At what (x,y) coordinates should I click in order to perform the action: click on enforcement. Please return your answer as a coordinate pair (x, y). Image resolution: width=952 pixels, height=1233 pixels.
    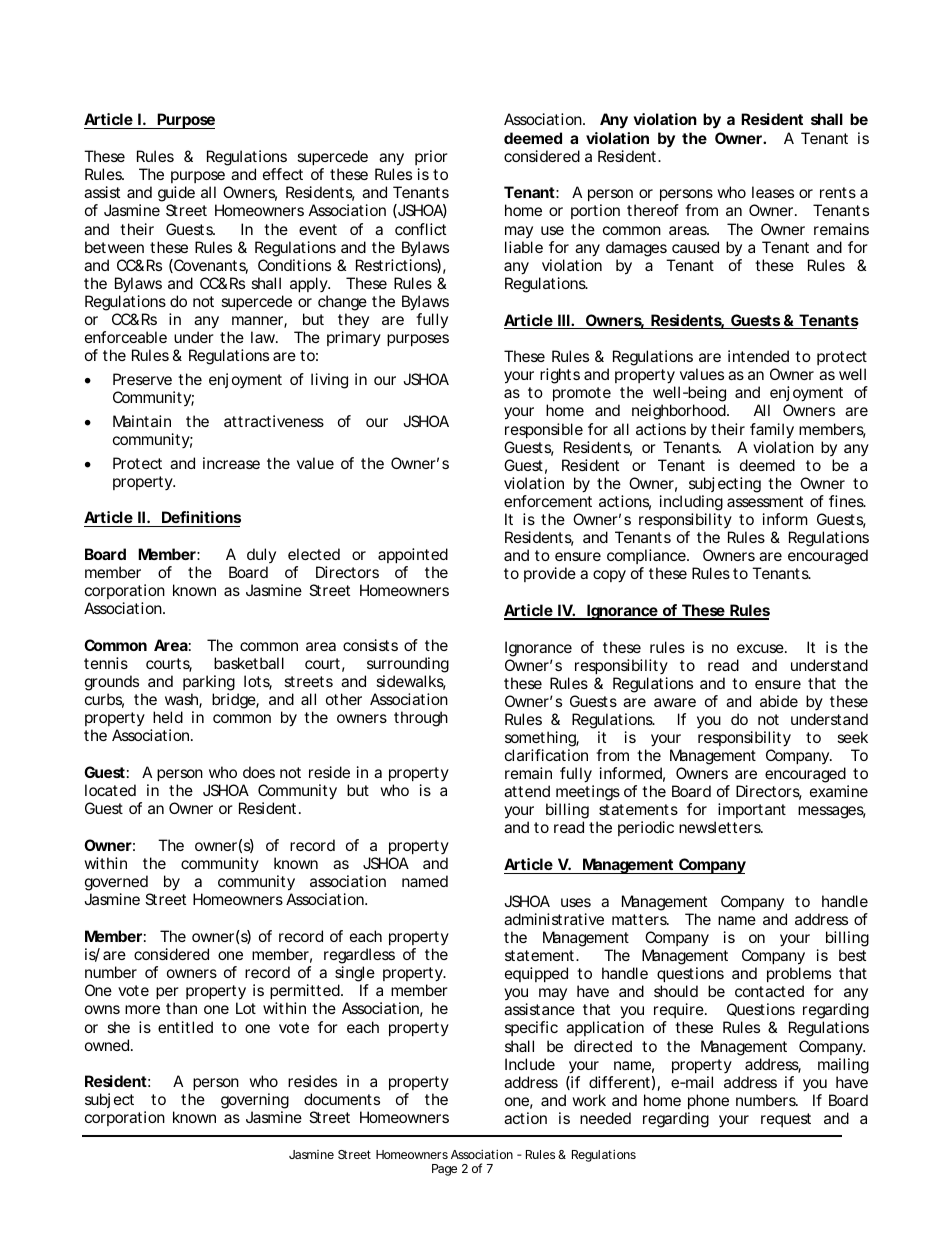
    Looking at the image, I should click on (548, 501).
